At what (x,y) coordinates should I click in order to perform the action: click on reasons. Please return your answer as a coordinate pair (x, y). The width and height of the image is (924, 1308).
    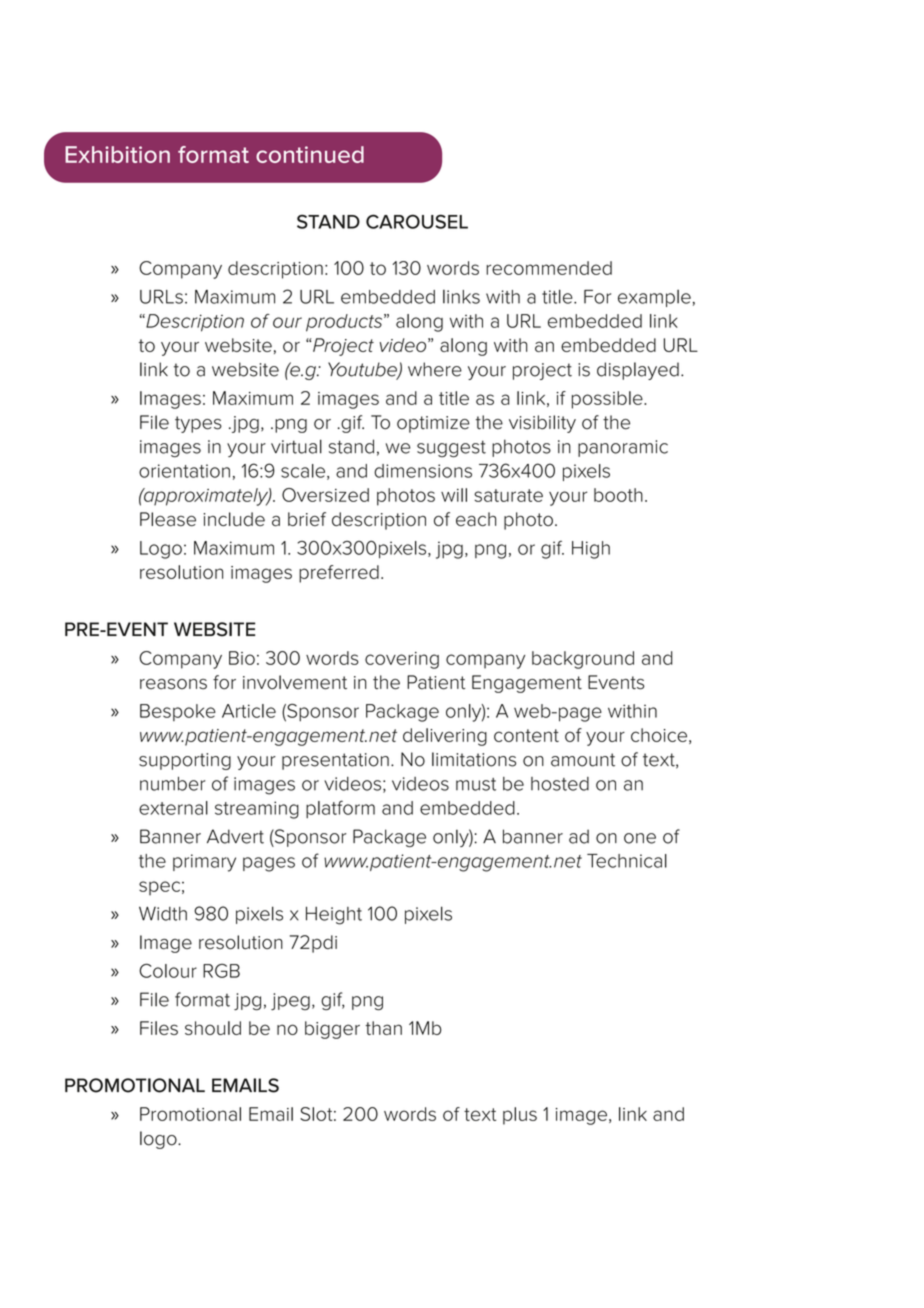
    Looking at the image, I should click on (173, 684).
